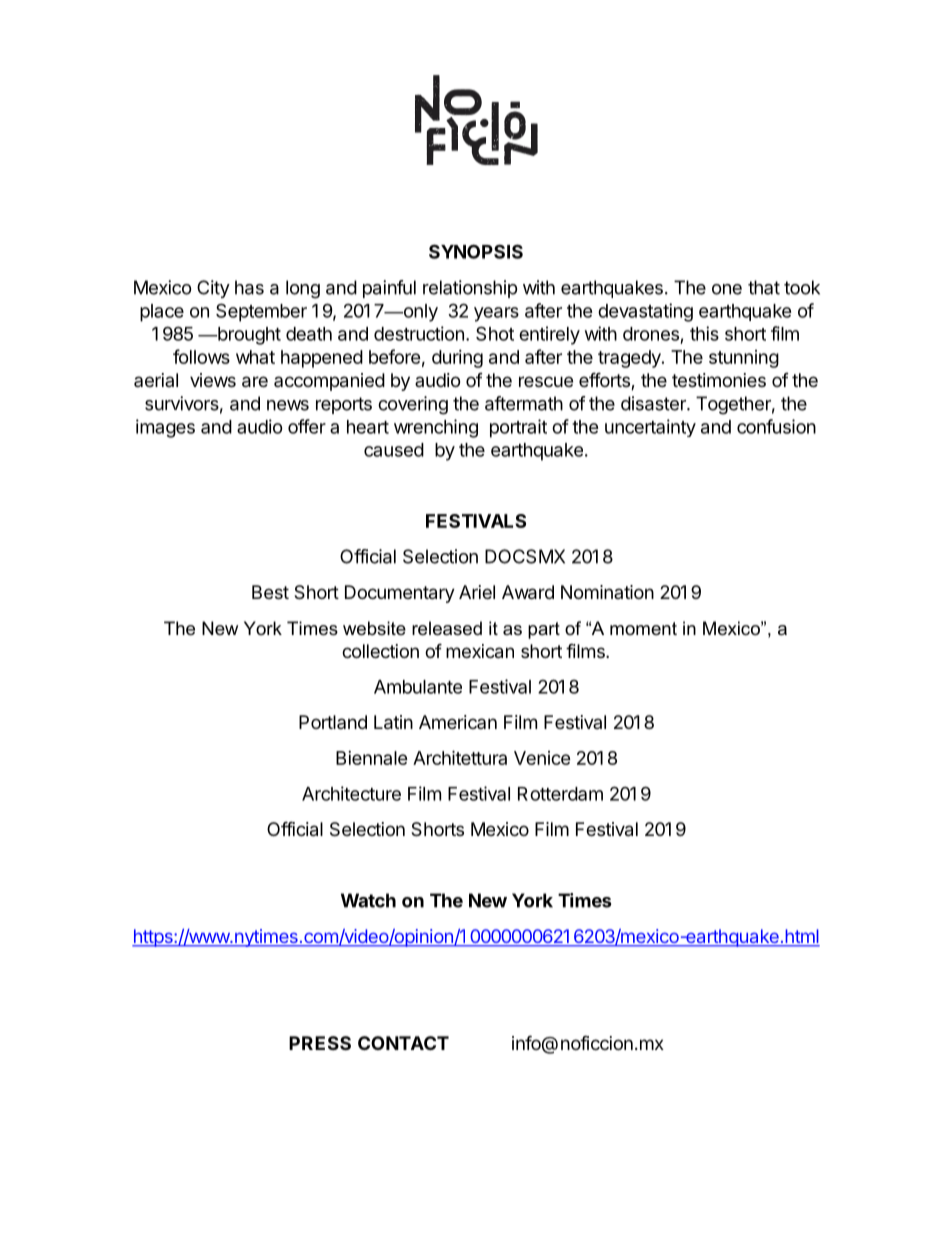  Describe the element at coordinates (249, 287) in the screenshot. I see `has` at that location.
